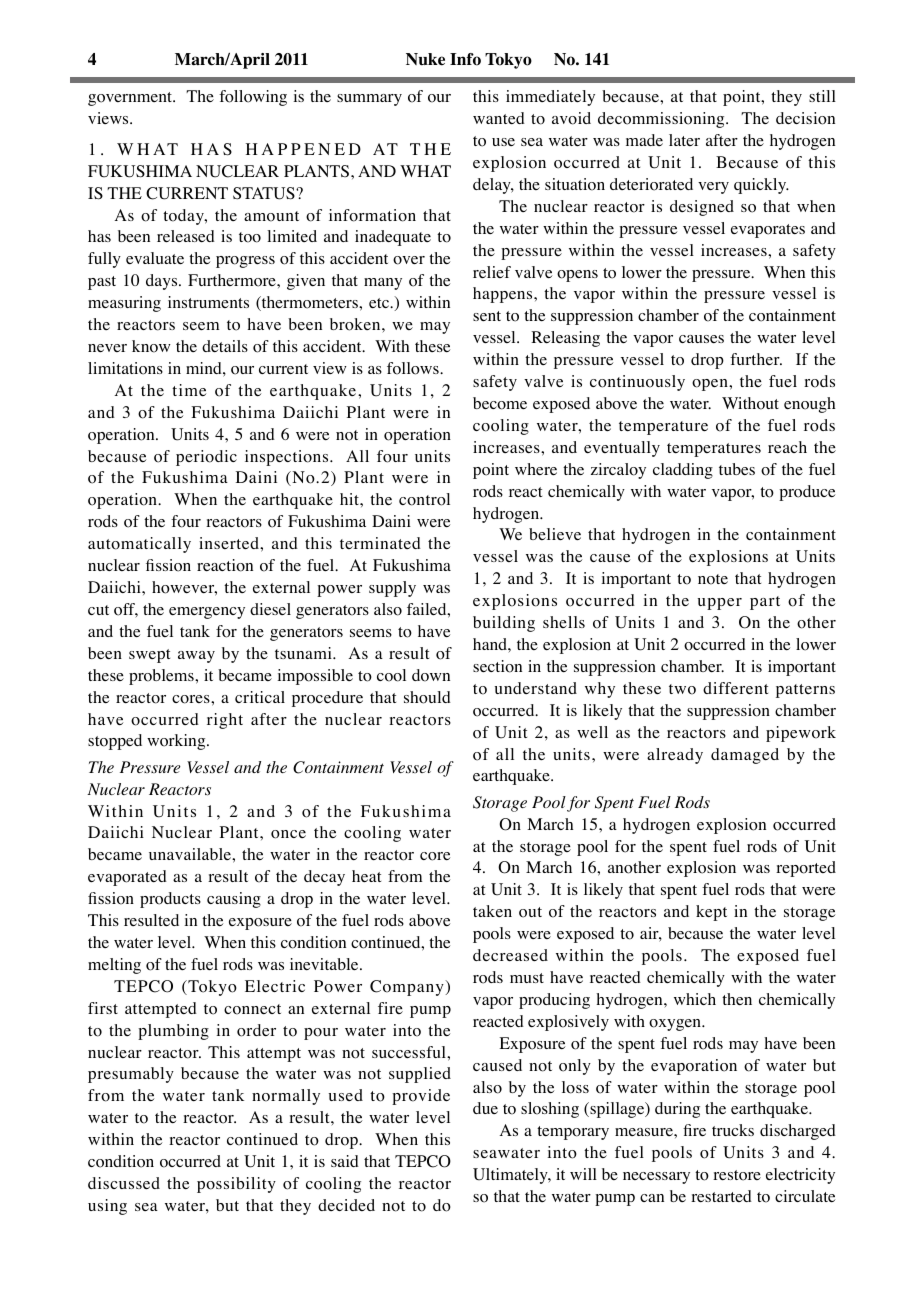 This screenshot has width=924, height=1308. Describe the element at coordinates (720, 604) in the screenshot. I see `upper` at that location.
